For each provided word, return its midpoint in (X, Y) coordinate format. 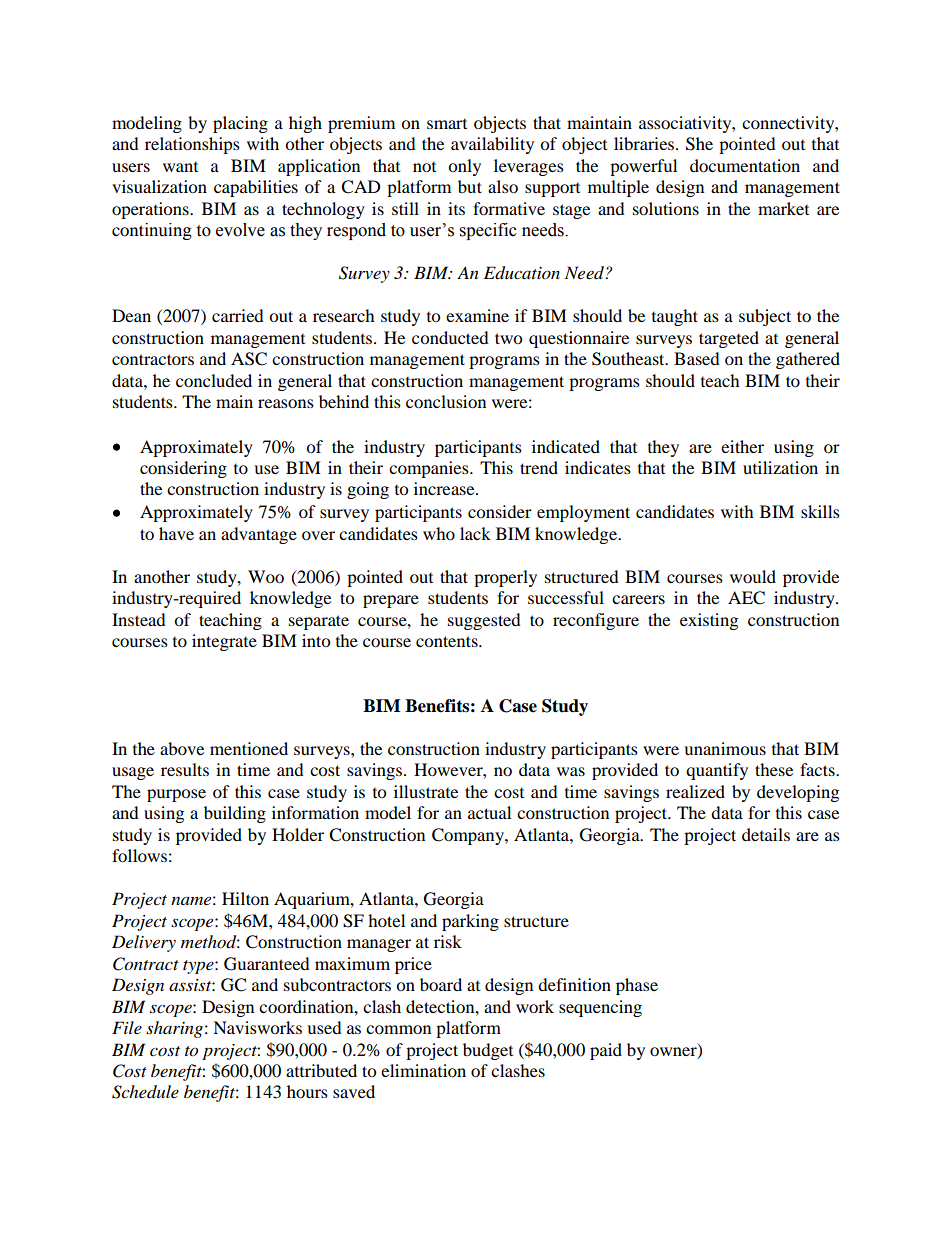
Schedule (145, 1092)
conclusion (446, 401)
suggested (484, 621)
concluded (214, 380)
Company (469, 836)
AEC (746, 598)
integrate (224, 642)
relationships (192, 145)
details (766, 834)
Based (697, 358)
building (235, 814)
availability (492, 145)
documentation (745, 165)
